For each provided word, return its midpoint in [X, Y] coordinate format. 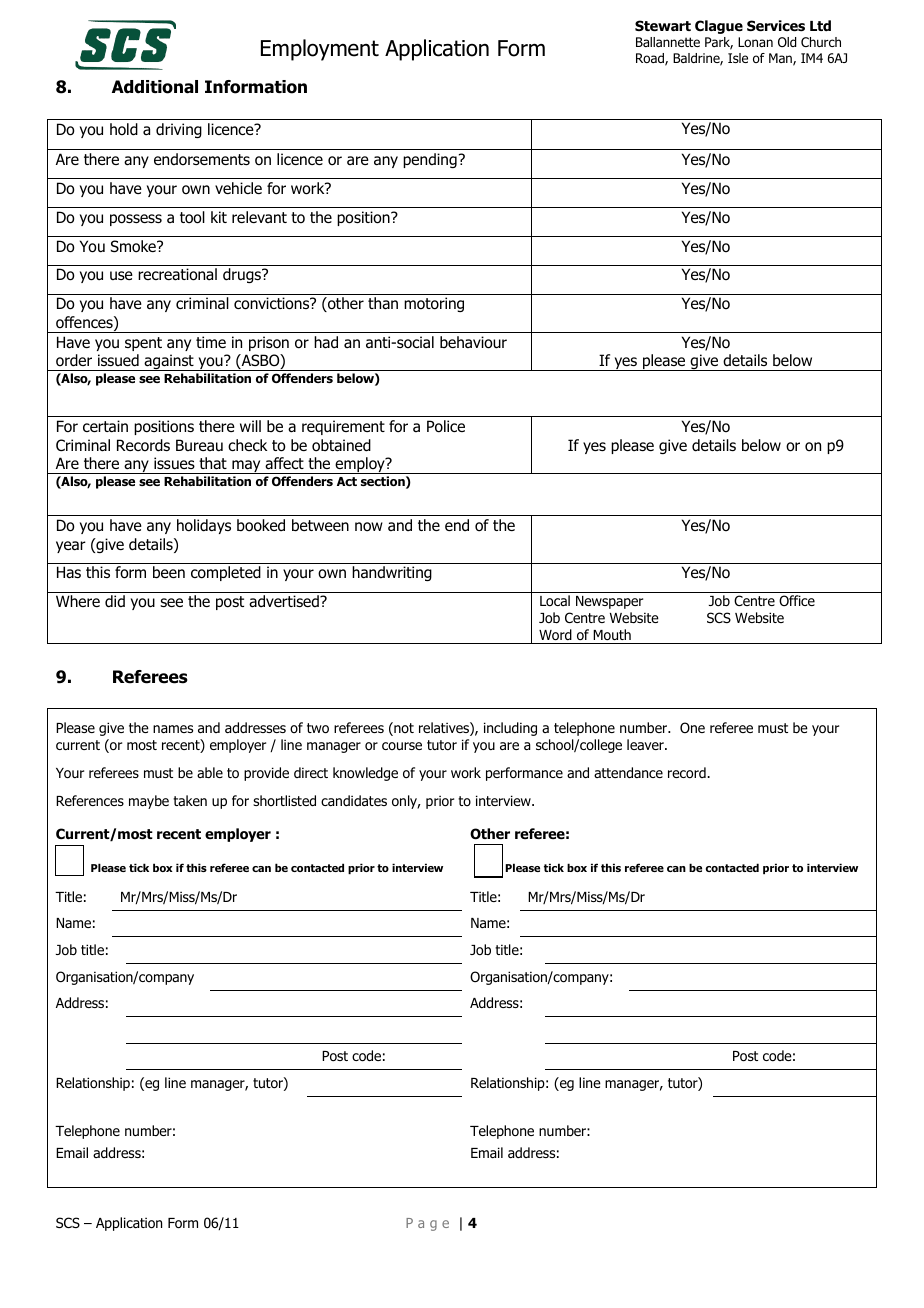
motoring [434, 304]
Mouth [612, 635]
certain [105, 426]
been [169, 572]
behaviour [473, 342]
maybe [149, 802]
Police [446, 426]
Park [719, 43]
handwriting [392, 573]
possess [136, 220]
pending [430, 160]
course [402, 746]
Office [797, 600]
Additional [155, 87]
